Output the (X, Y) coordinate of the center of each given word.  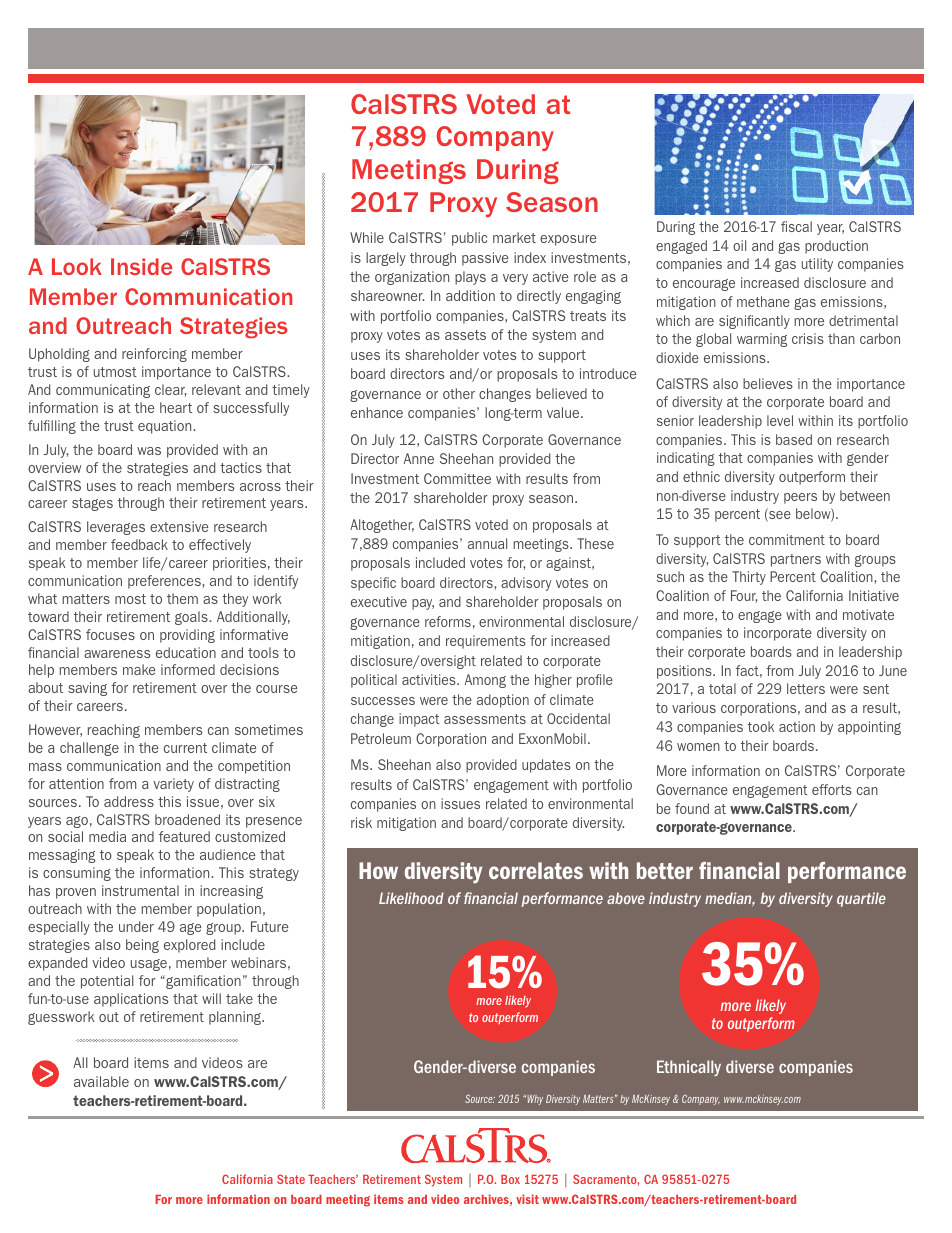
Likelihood (411, 898)
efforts (832, 789)
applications (131, 1000)
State (291, 1179)
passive (485, 259)
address (129, 801)
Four (744, 596)
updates (546, 766)
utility (817, 265)
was (149, 451)
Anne (419, 458)
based (794, 439)
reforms (448, 621)
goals (192, 618)
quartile (861, 899)
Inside (141, 266)
